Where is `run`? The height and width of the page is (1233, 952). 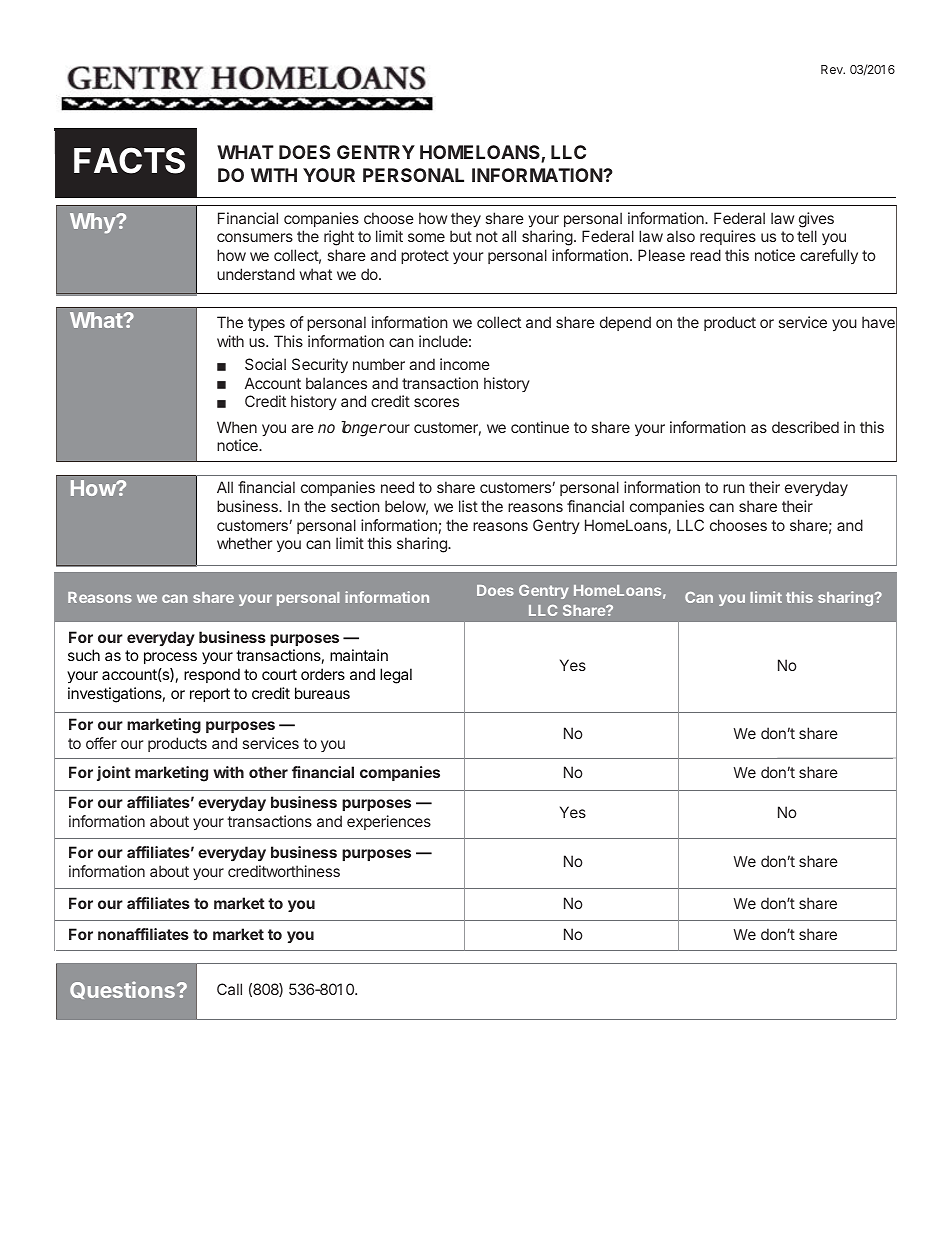
run is located at coordinates (734, 488).
